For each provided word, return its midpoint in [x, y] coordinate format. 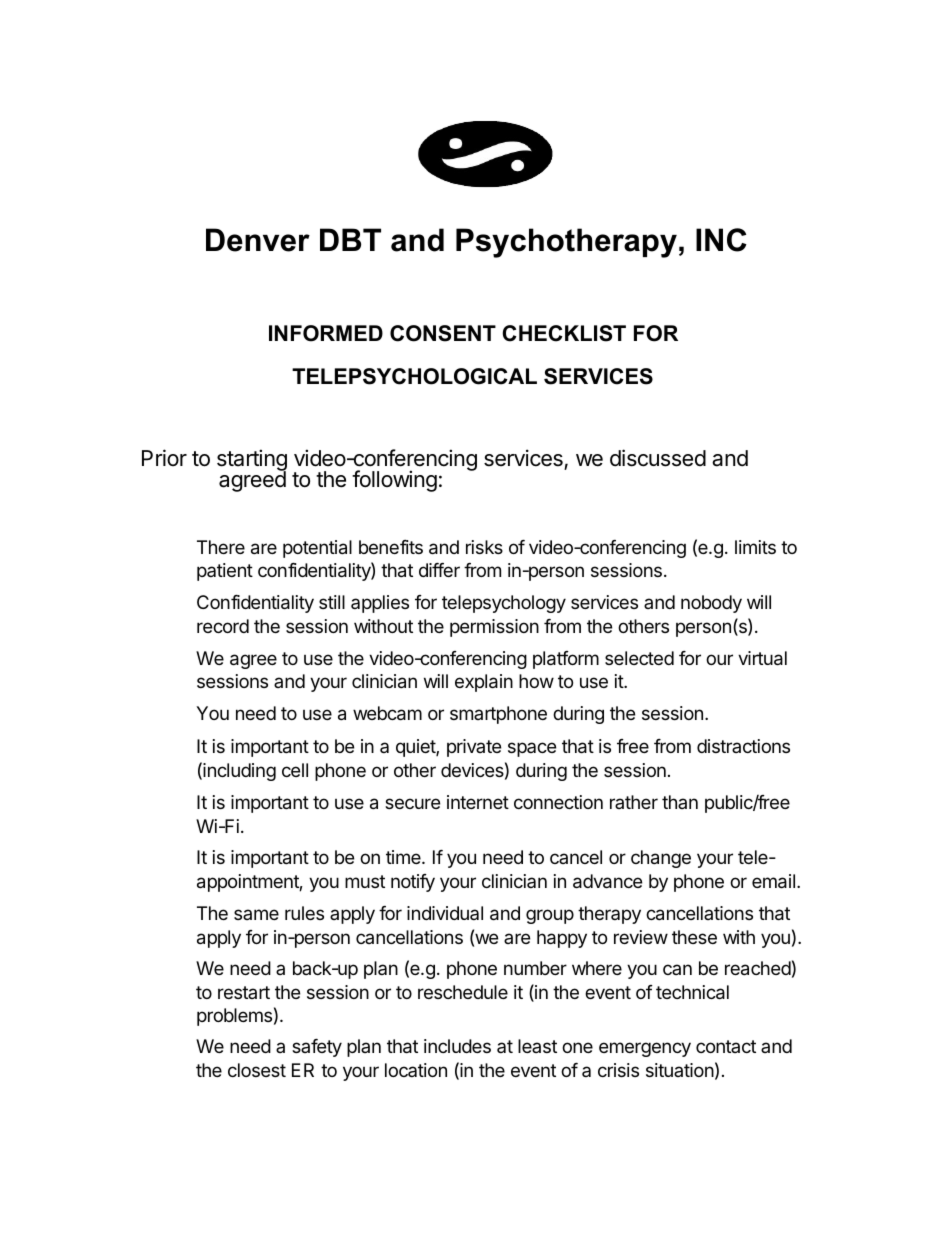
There [221, 547]
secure [412, 803]
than [680, 802]
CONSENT [443, 333]
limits [755, 547]
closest [257, 1070]
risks [484, 547]
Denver [258, 240]
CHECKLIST [564, 333]
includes [457, 1046]
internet [478, 802]
